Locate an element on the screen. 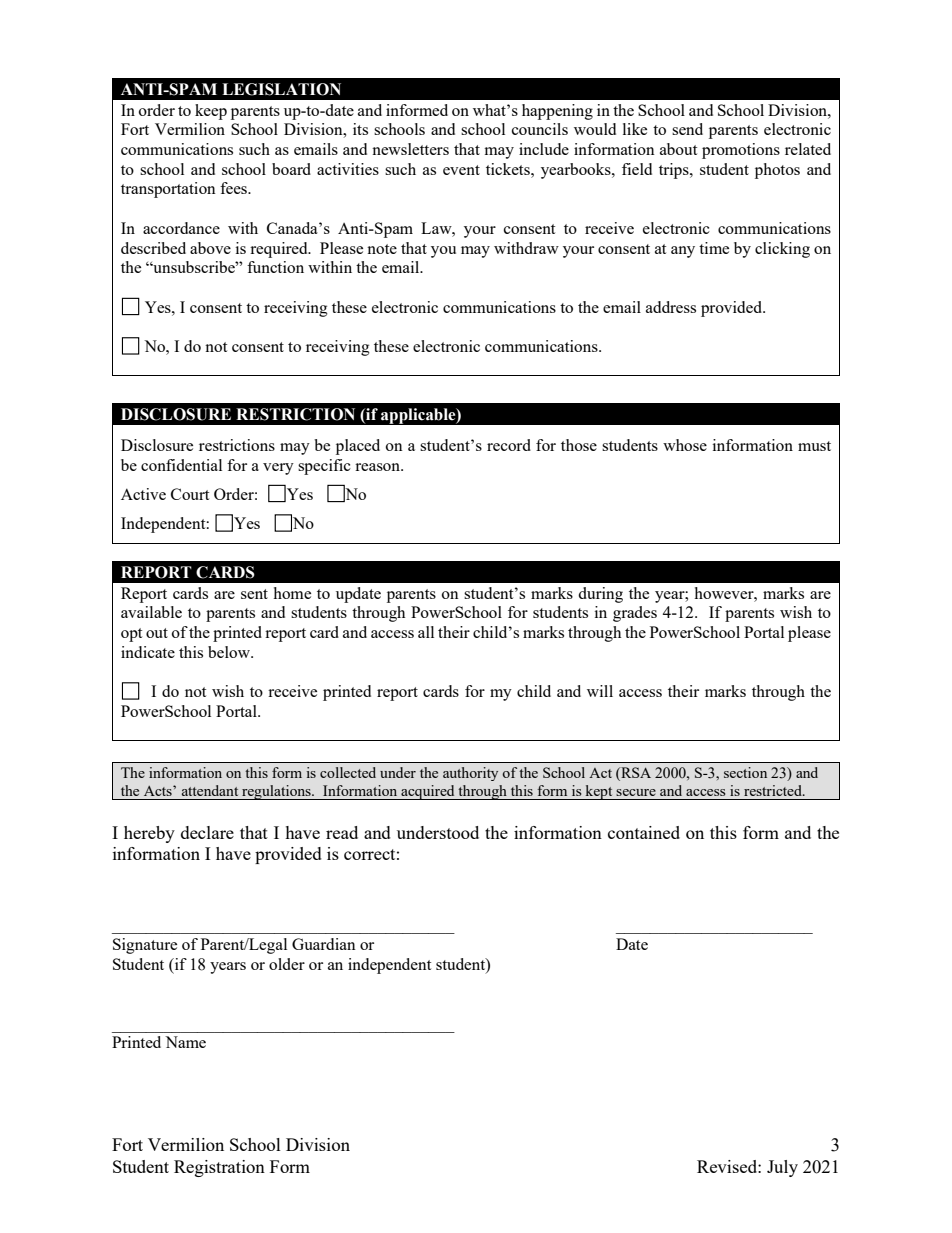  section is located at coordinates (745, 772).
